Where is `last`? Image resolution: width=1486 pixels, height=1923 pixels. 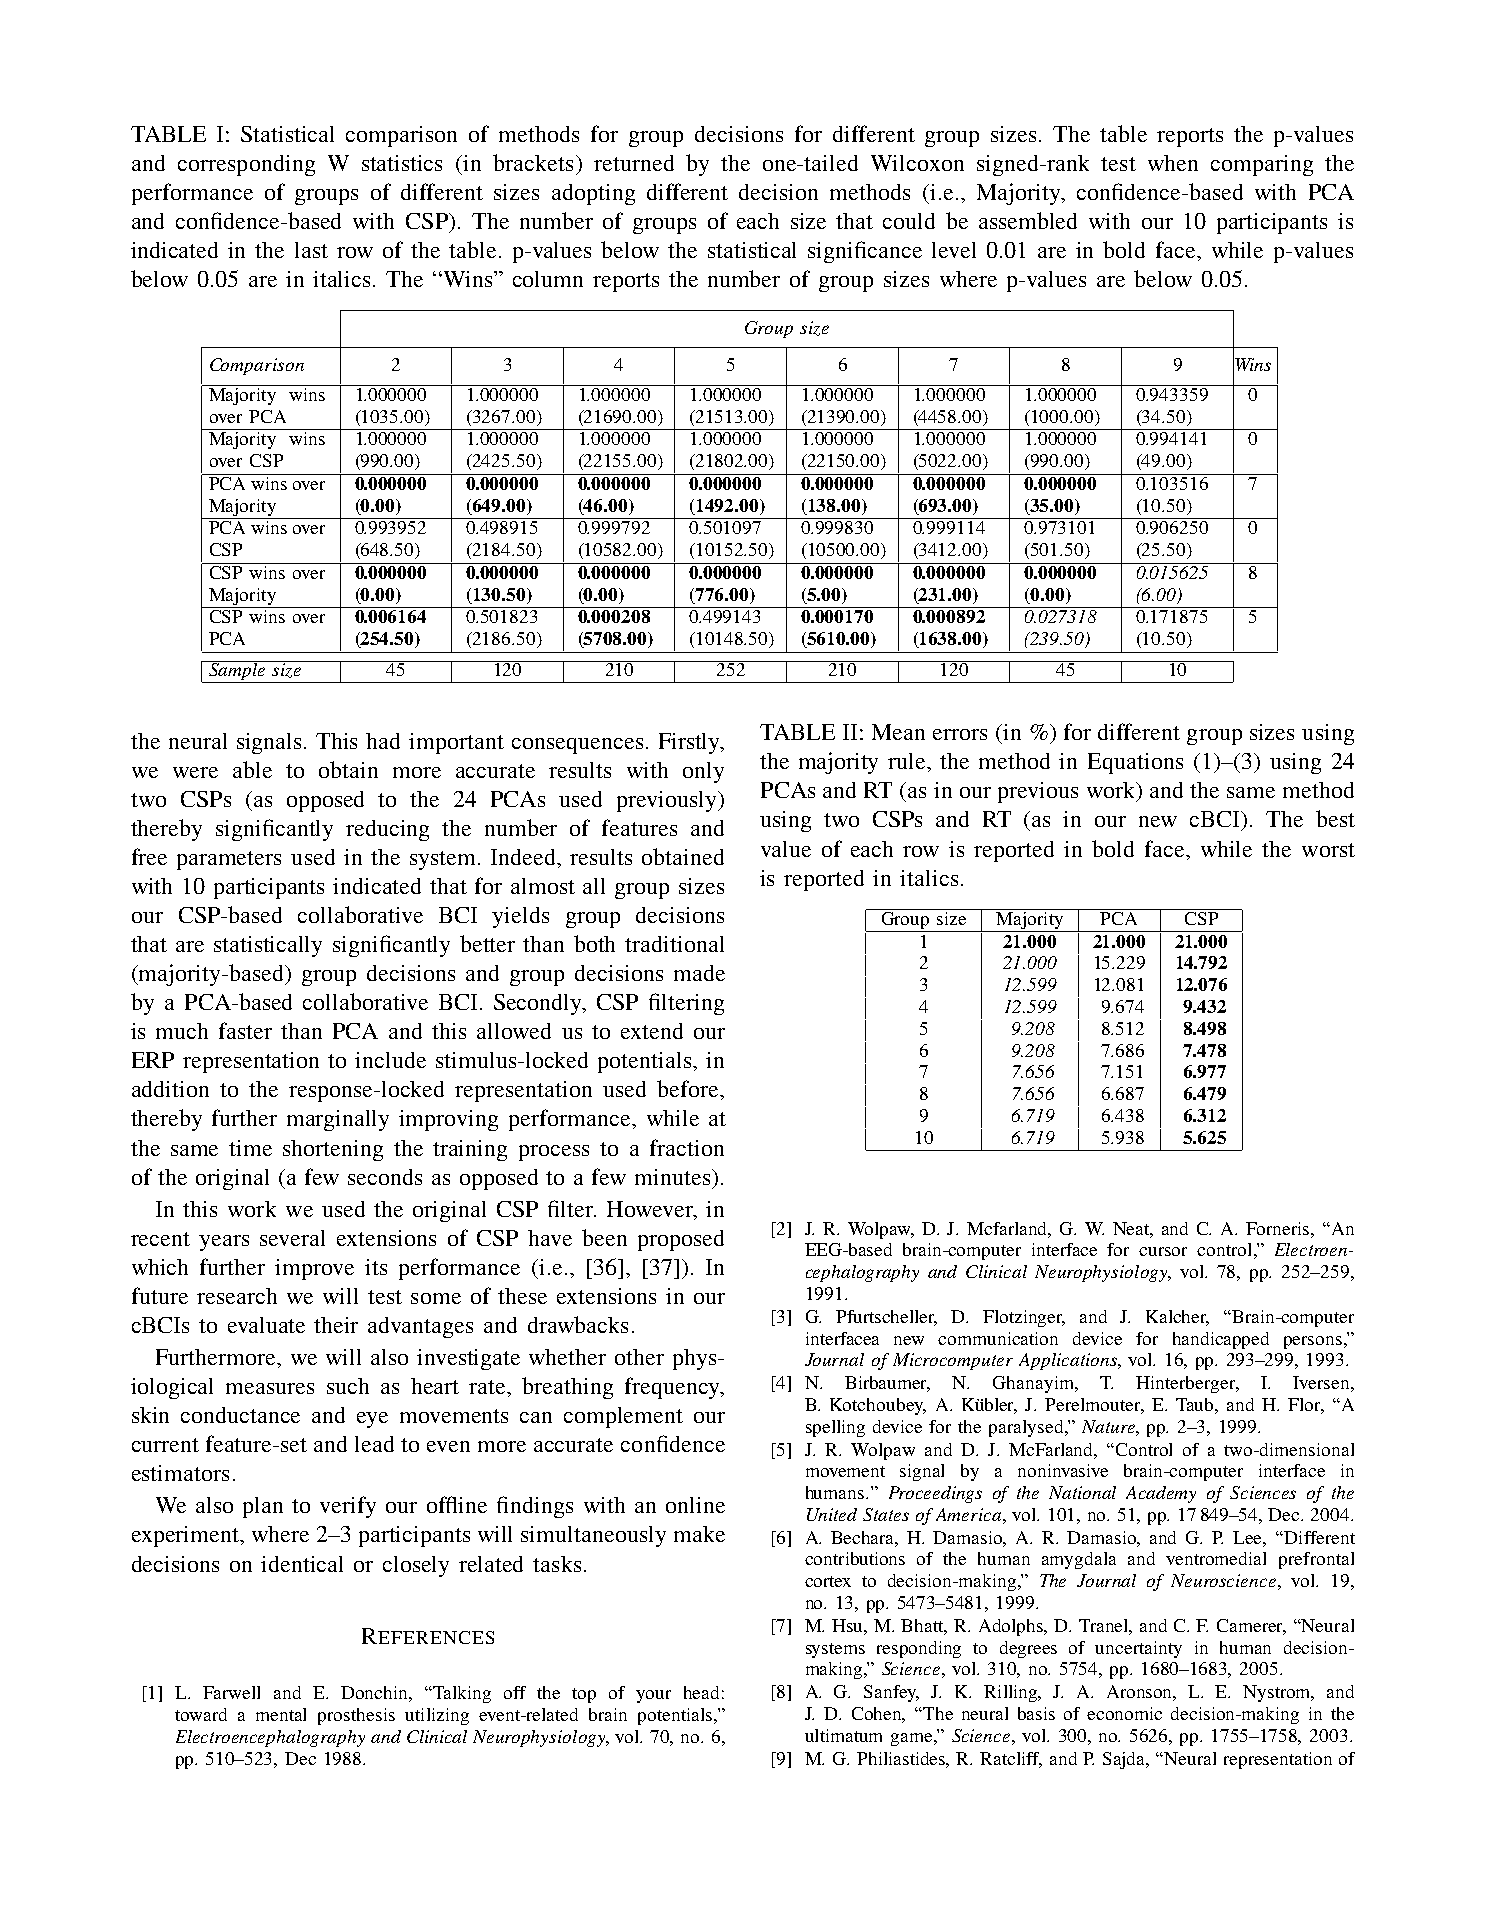
last is located at coordinates (311, 250).
